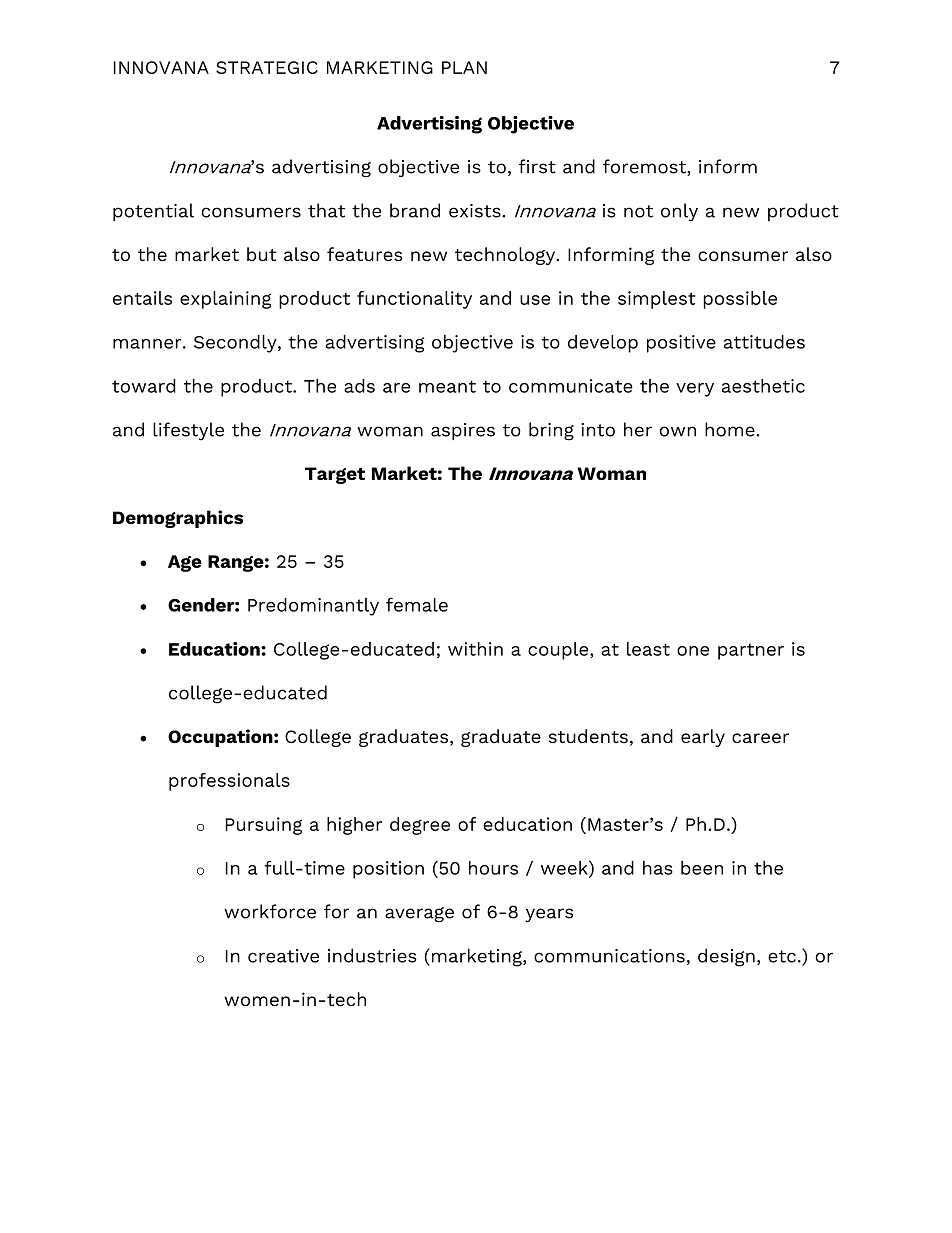  I want to click on very, so click(695, 390).
